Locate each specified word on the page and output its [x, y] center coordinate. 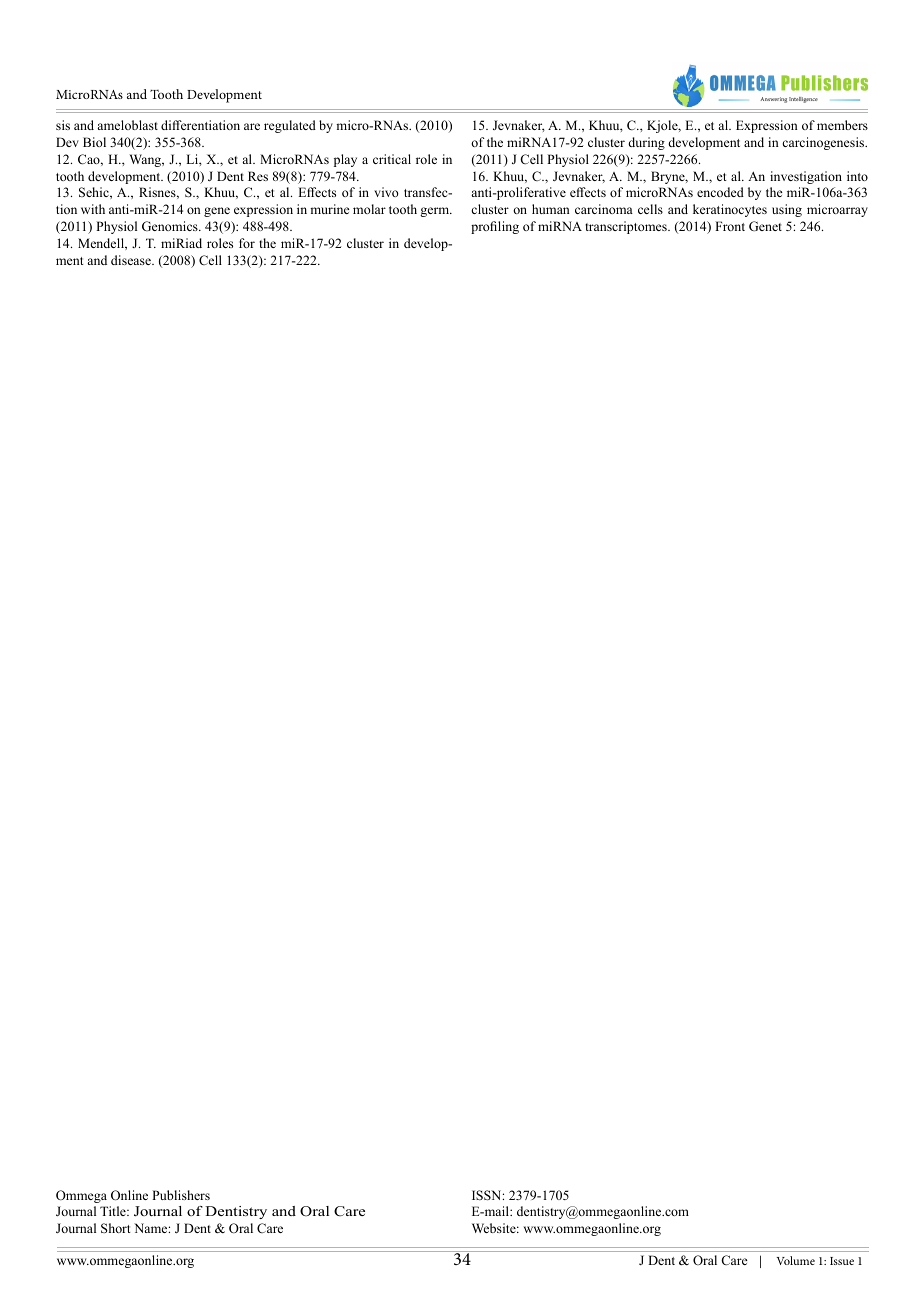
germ [436, 212]
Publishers [181, 1195]
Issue [842, 1261]
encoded [720, 192]
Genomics [171, 226]
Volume [796, 1260]
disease [132, 260]
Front [730, 226]
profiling [495, 227]
